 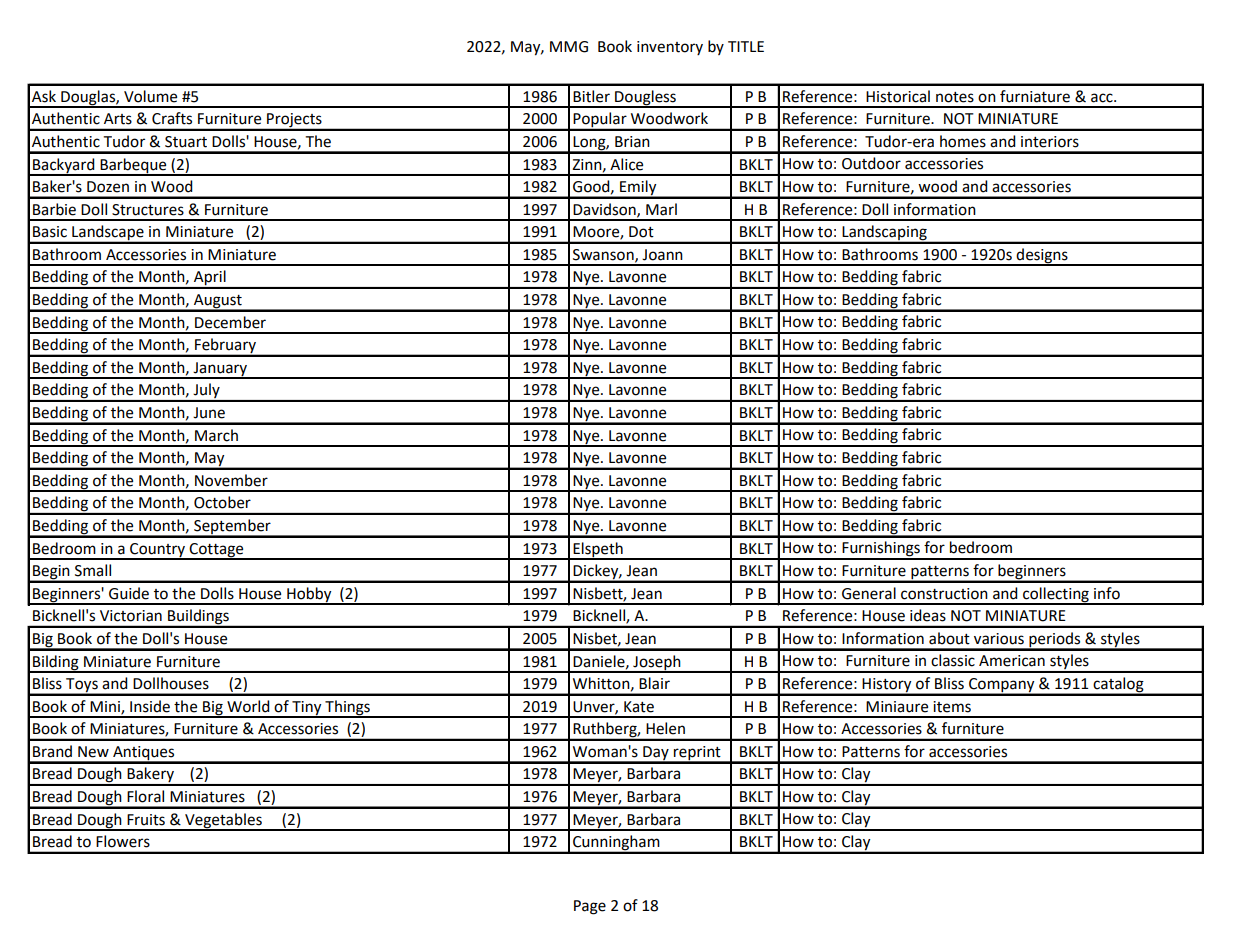 What do you see at coordinates (953, 660) in the document?
I see `classic` at bounding box center [953, 660].
